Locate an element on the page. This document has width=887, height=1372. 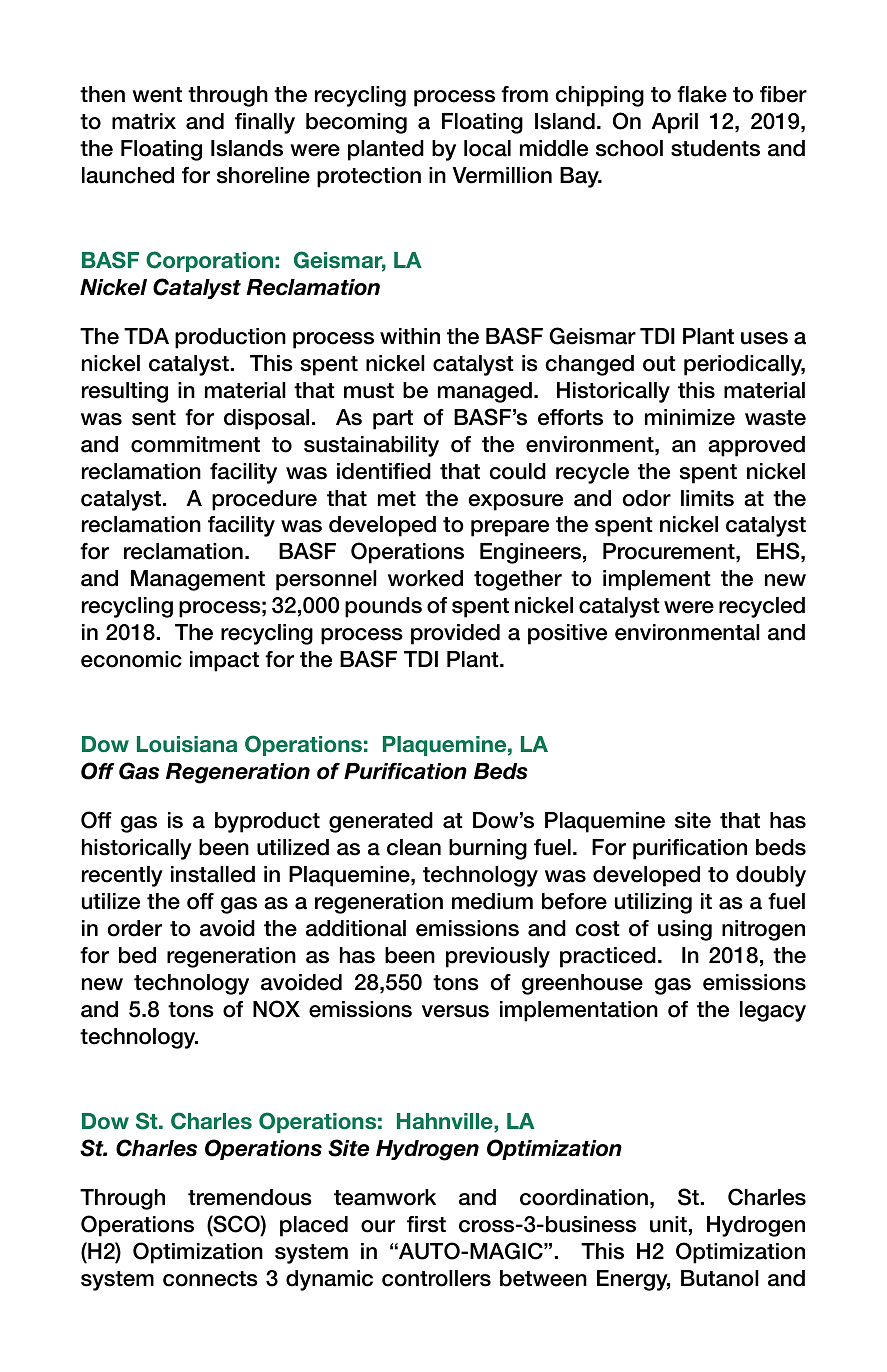
limits is located at coordinates (707, 498).
